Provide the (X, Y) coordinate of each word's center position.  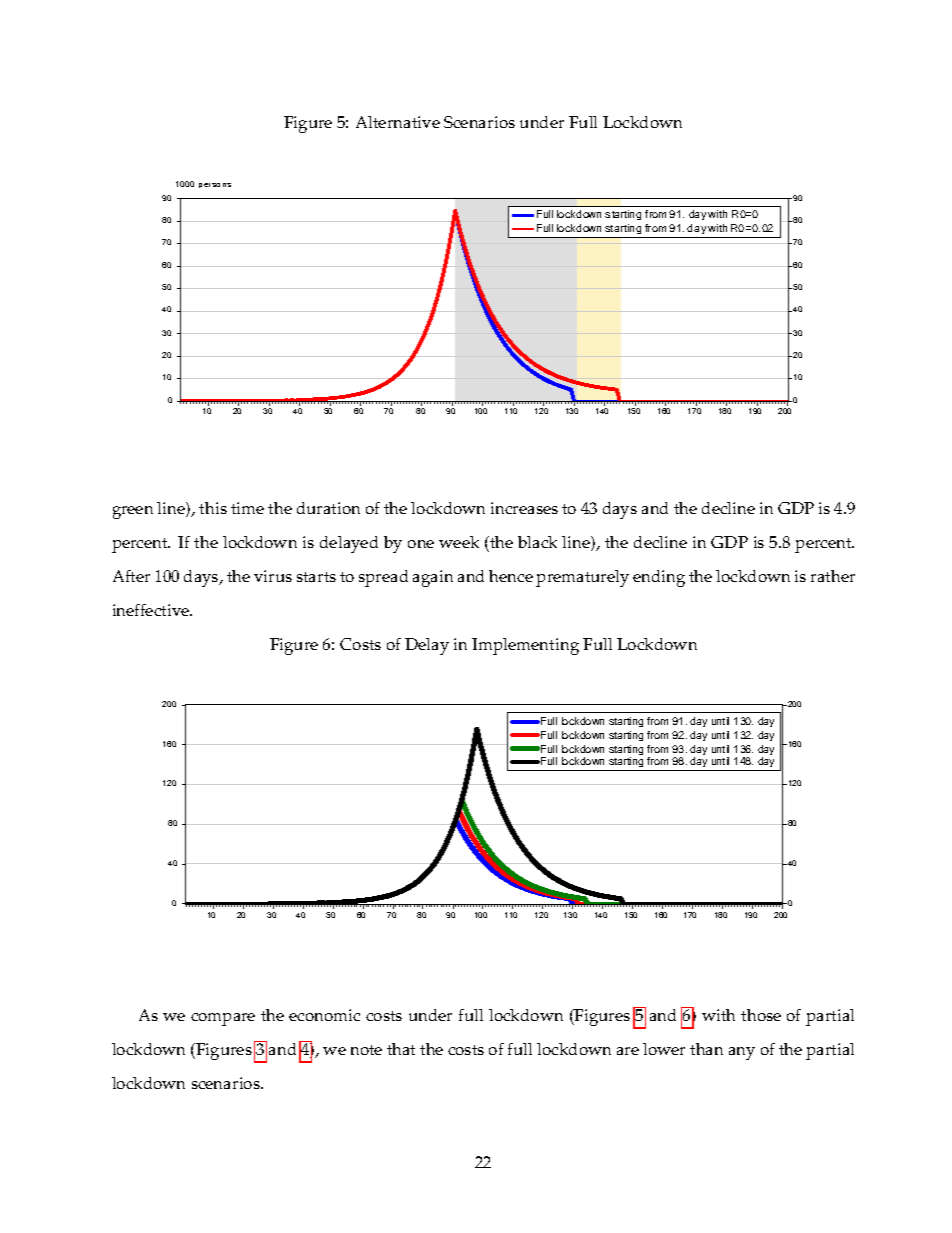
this (213, 508)
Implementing (525, 646)
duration (328, 508)
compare (223, 1019)
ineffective (152, 610)
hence (511, 576)
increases (524, 508)
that (401, 1049)
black (537, 542)
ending (659, 578)
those (761, 1015)
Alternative (398, 122)
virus (273, 576)
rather (833, 576)
